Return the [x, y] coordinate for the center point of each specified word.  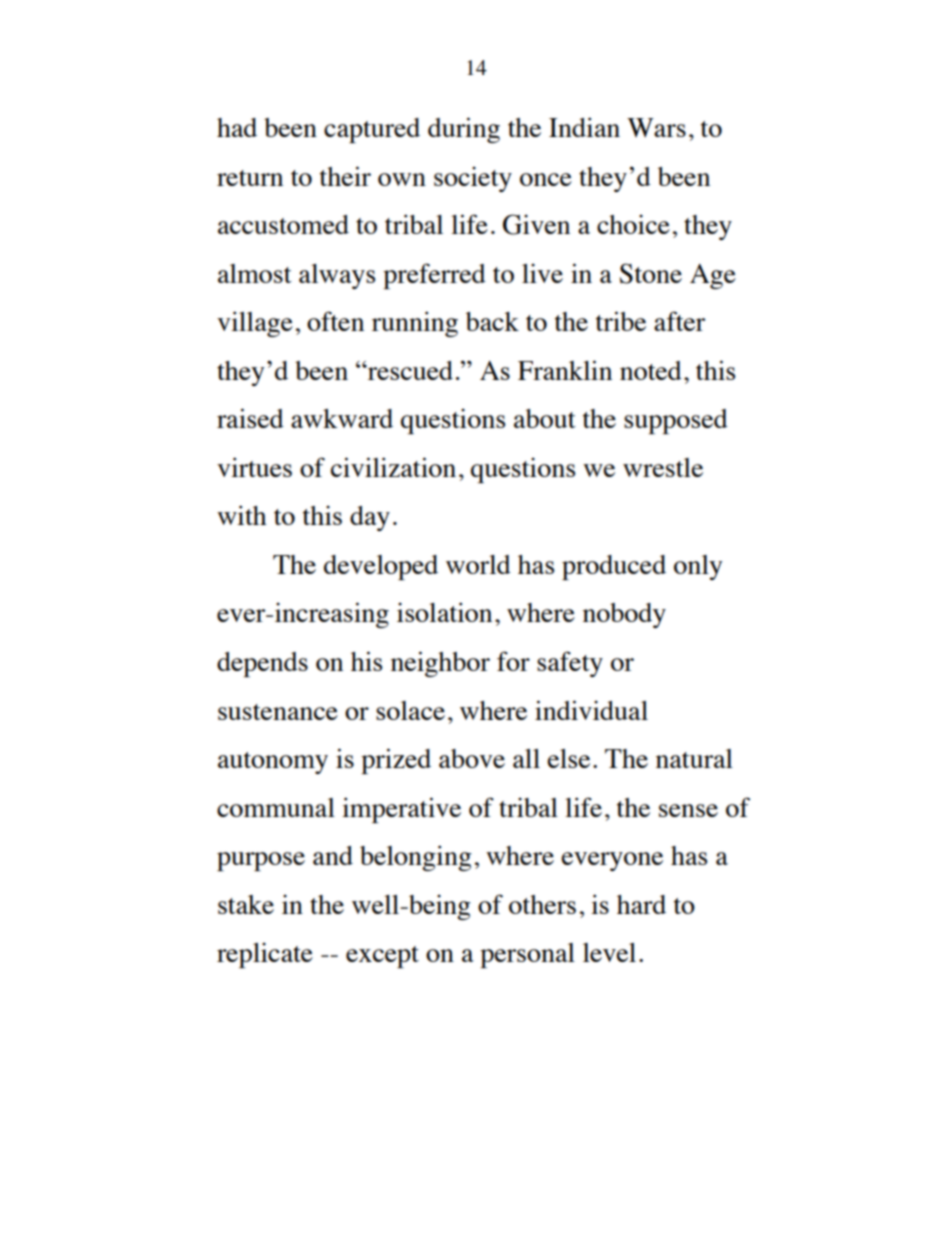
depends [262, 664]
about [545, 418]
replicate [265, 955]
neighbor [440, 664]
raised [250, 418]
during [464, 130]
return [250, 178]
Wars [656, 127]
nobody [624, 615]
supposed [676, 421]
